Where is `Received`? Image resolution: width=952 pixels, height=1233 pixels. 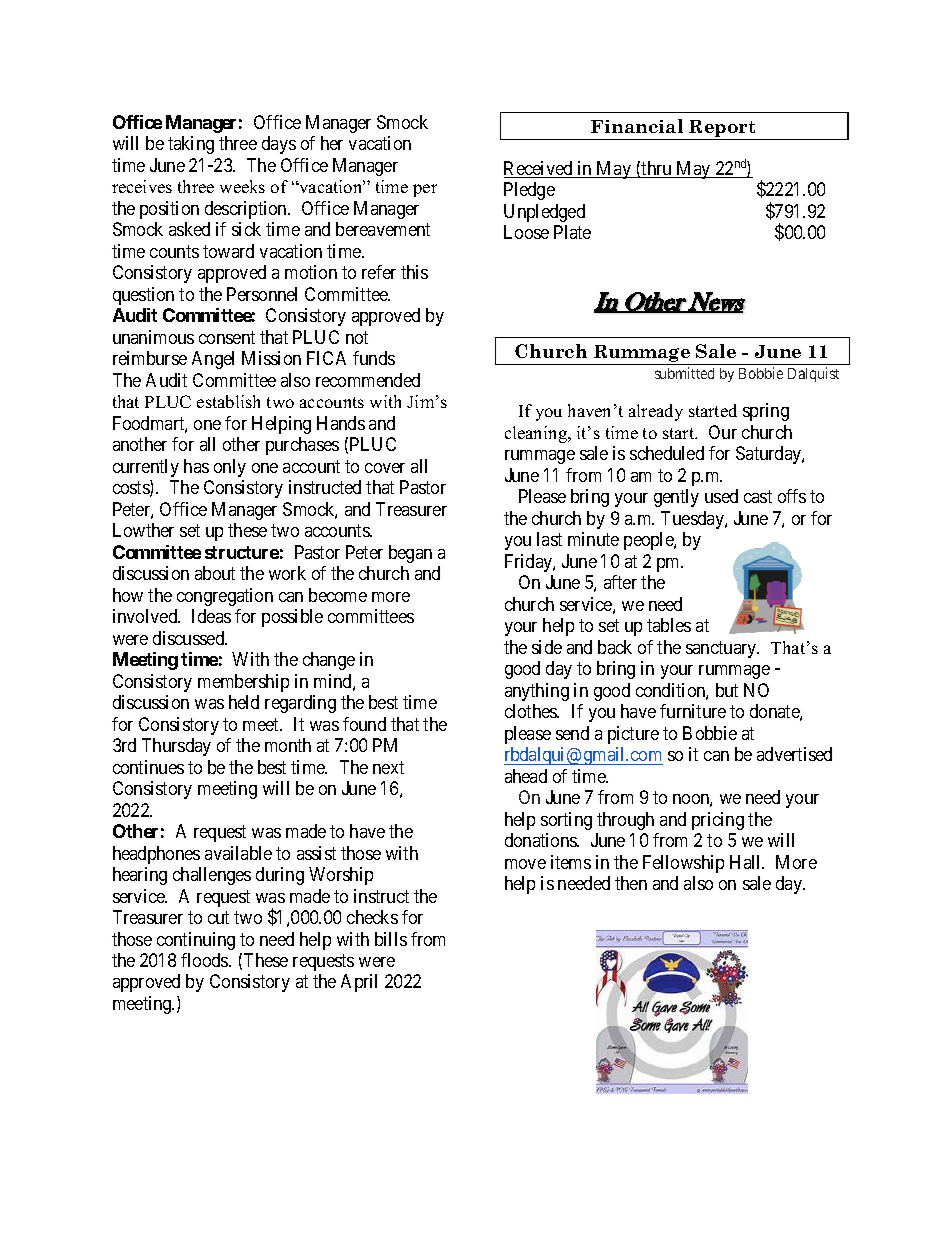 Received is located at coordinates (539, 169).
